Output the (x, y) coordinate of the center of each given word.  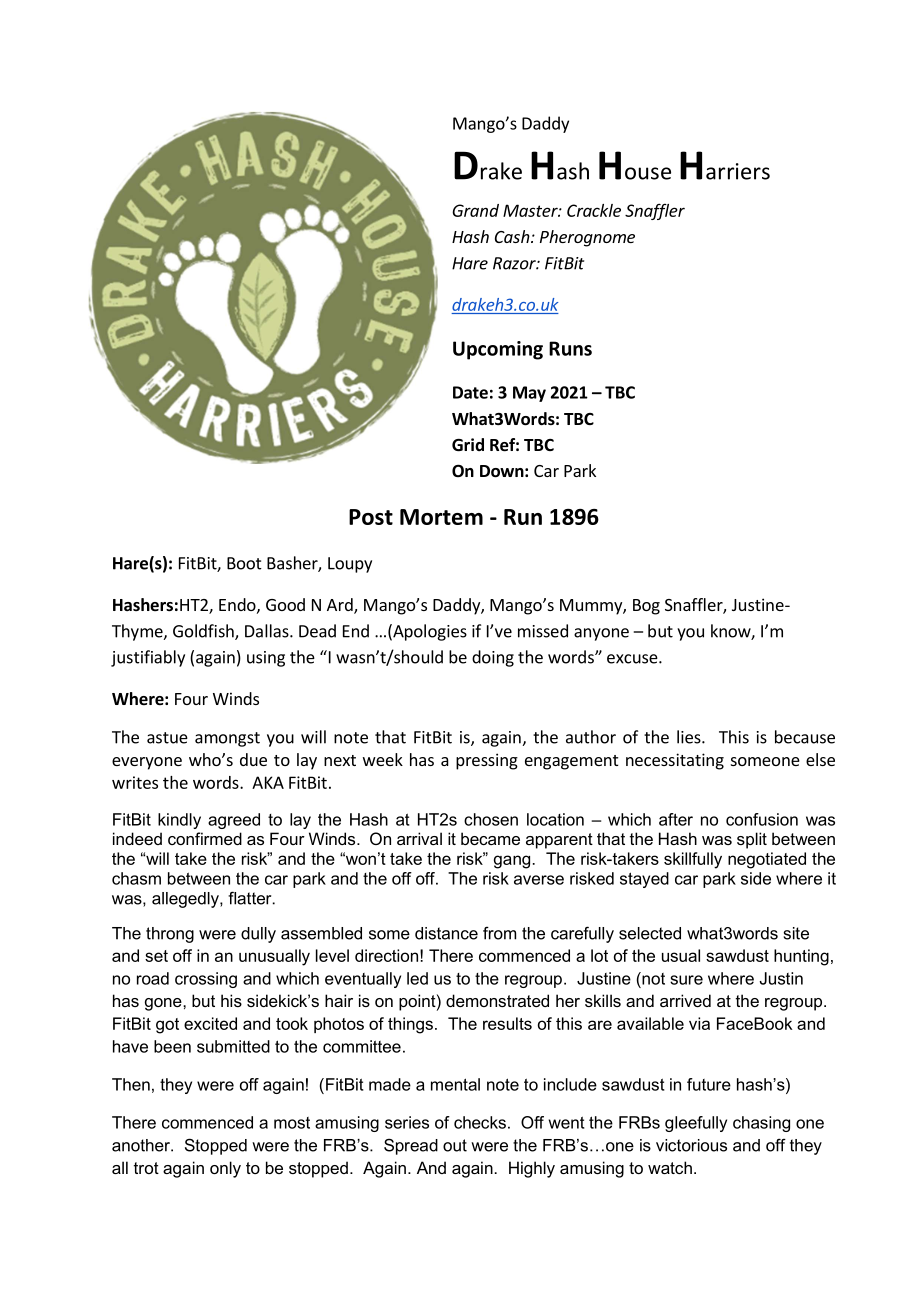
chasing (761, 1124)
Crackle (594, 210)
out (455, 1145)
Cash (513, 236)
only (225, 1169)
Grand (475, 210)
